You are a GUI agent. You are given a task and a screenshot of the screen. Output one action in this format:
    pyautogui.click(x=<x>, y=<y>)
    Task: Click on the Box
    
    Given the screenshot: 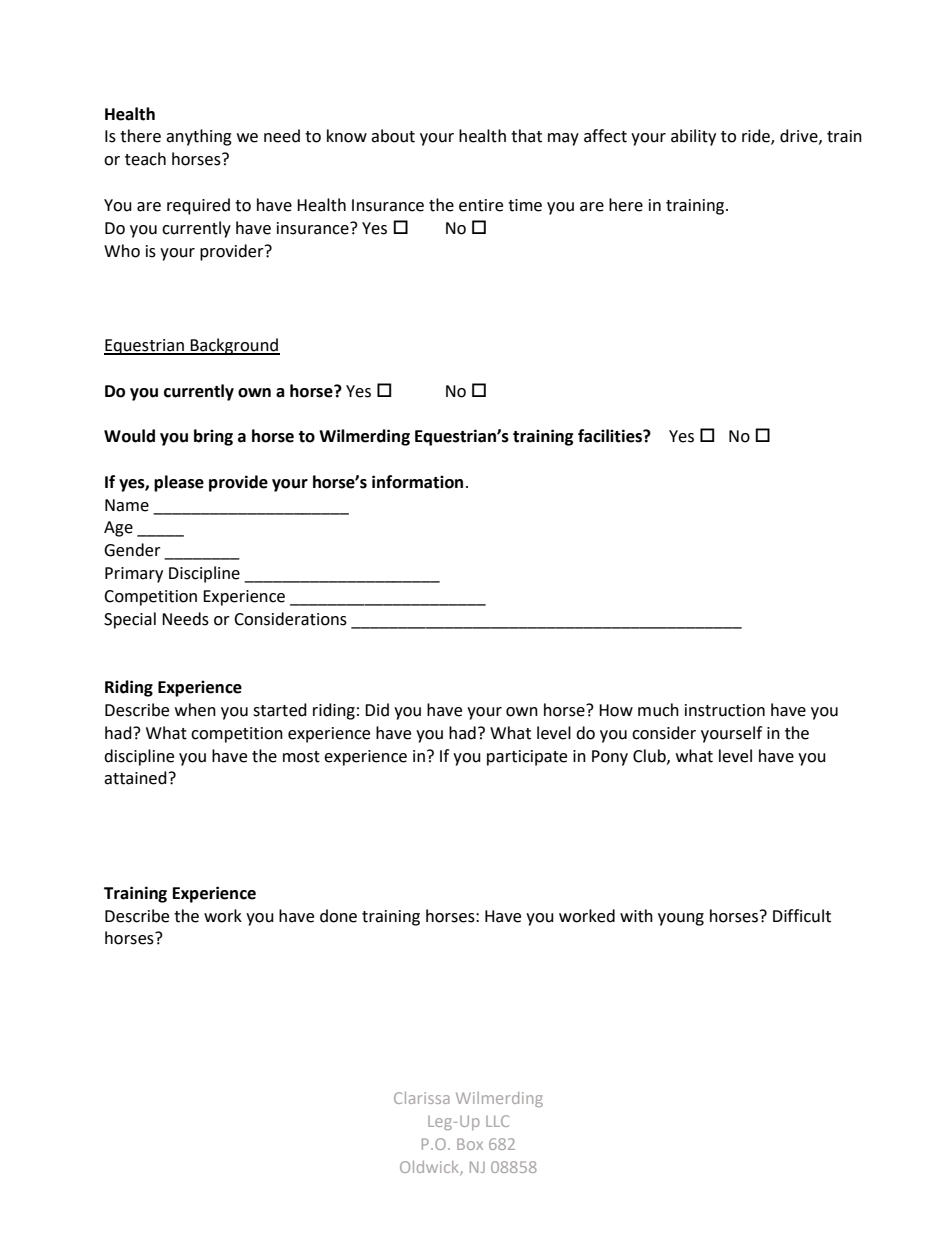 What is the action you would take?
    pyautogui.click(x=470, y=1144)
